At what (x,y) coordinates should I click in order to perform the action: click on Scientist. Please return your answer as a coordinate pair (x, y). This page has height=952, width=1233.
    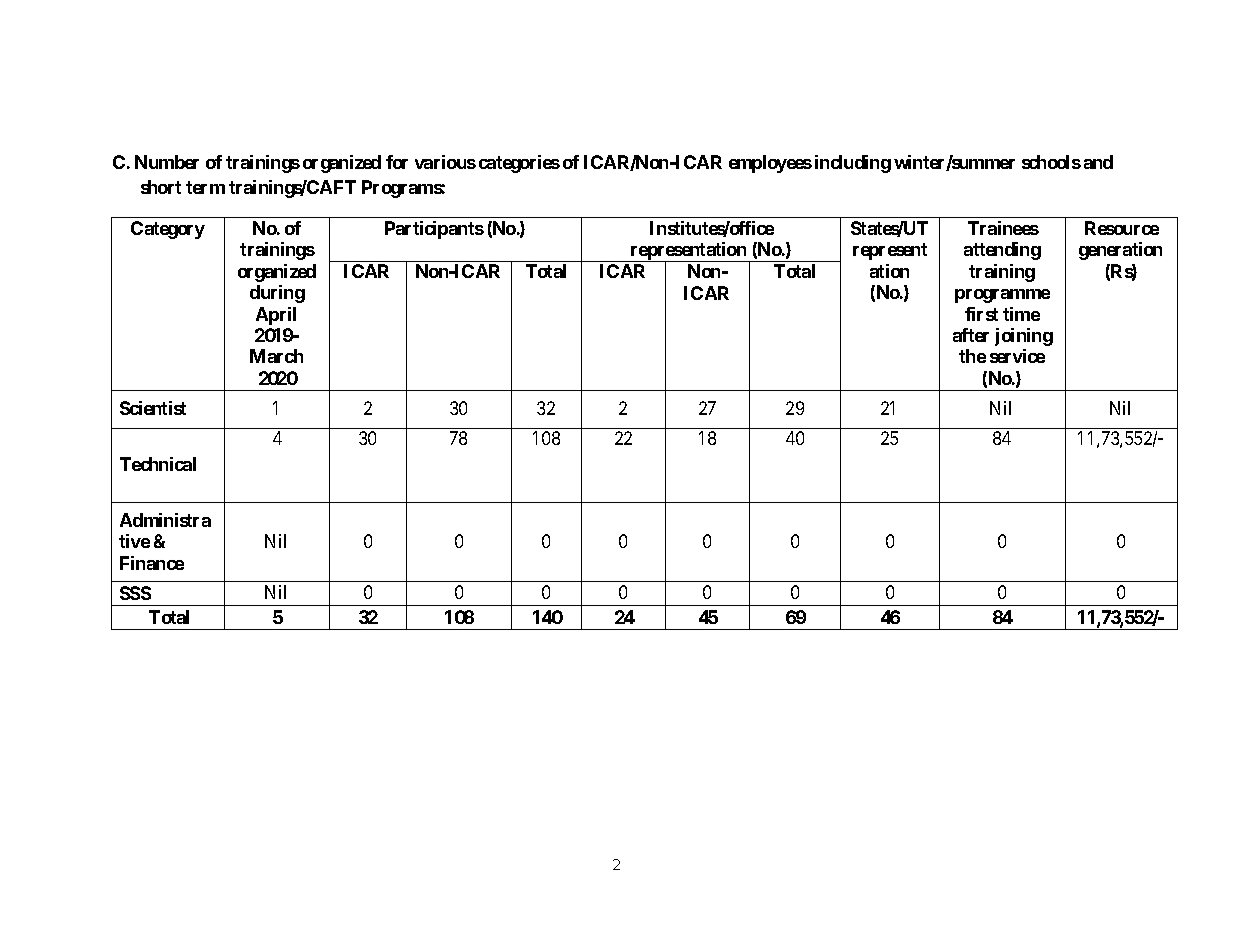
    Looking at the image, I should click on (153, 408).
